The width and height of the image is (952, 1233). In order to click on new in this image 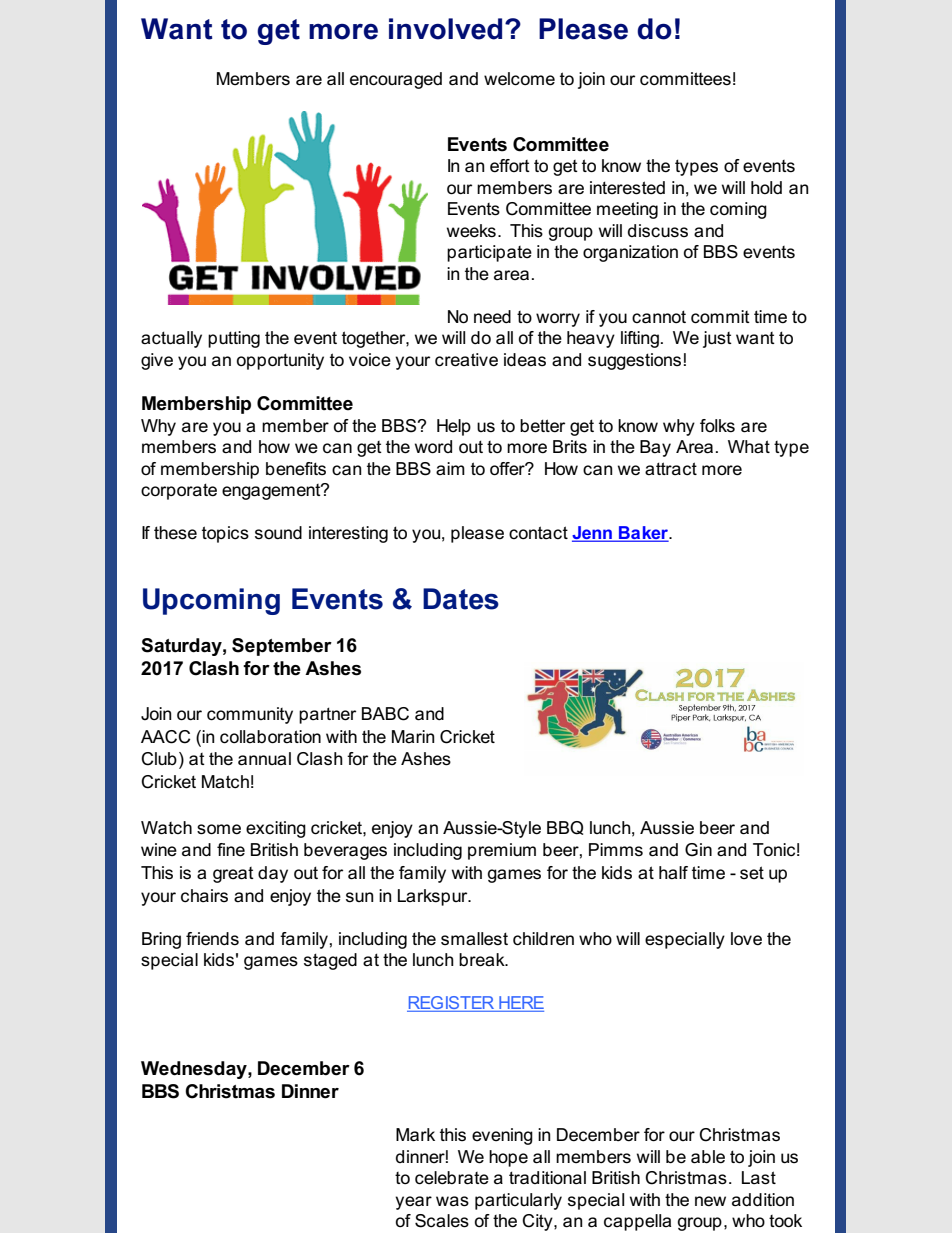, I will do `click(710, 1201)`.
